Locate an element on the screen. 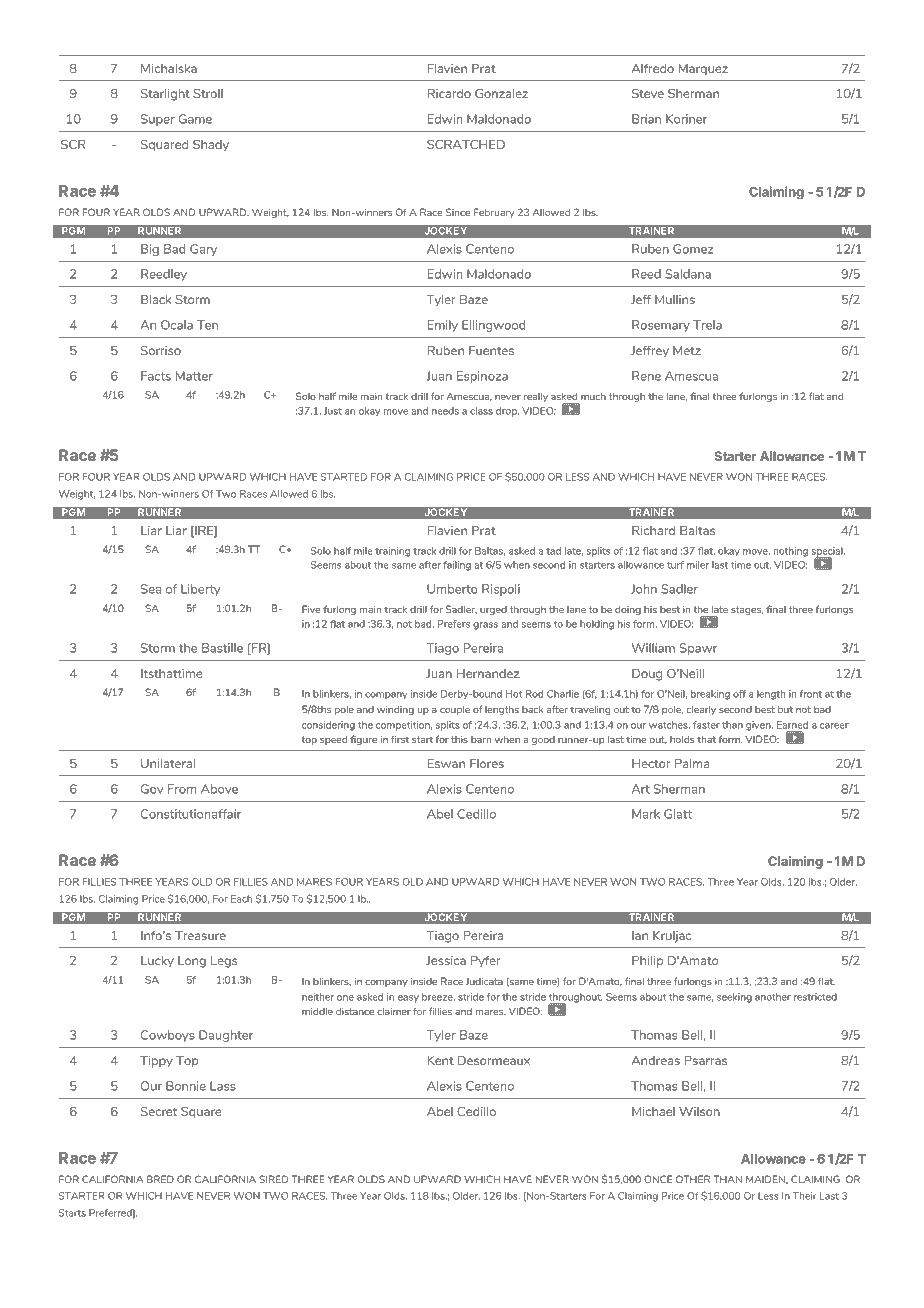  Matter is located at coordinates (194, 376).
